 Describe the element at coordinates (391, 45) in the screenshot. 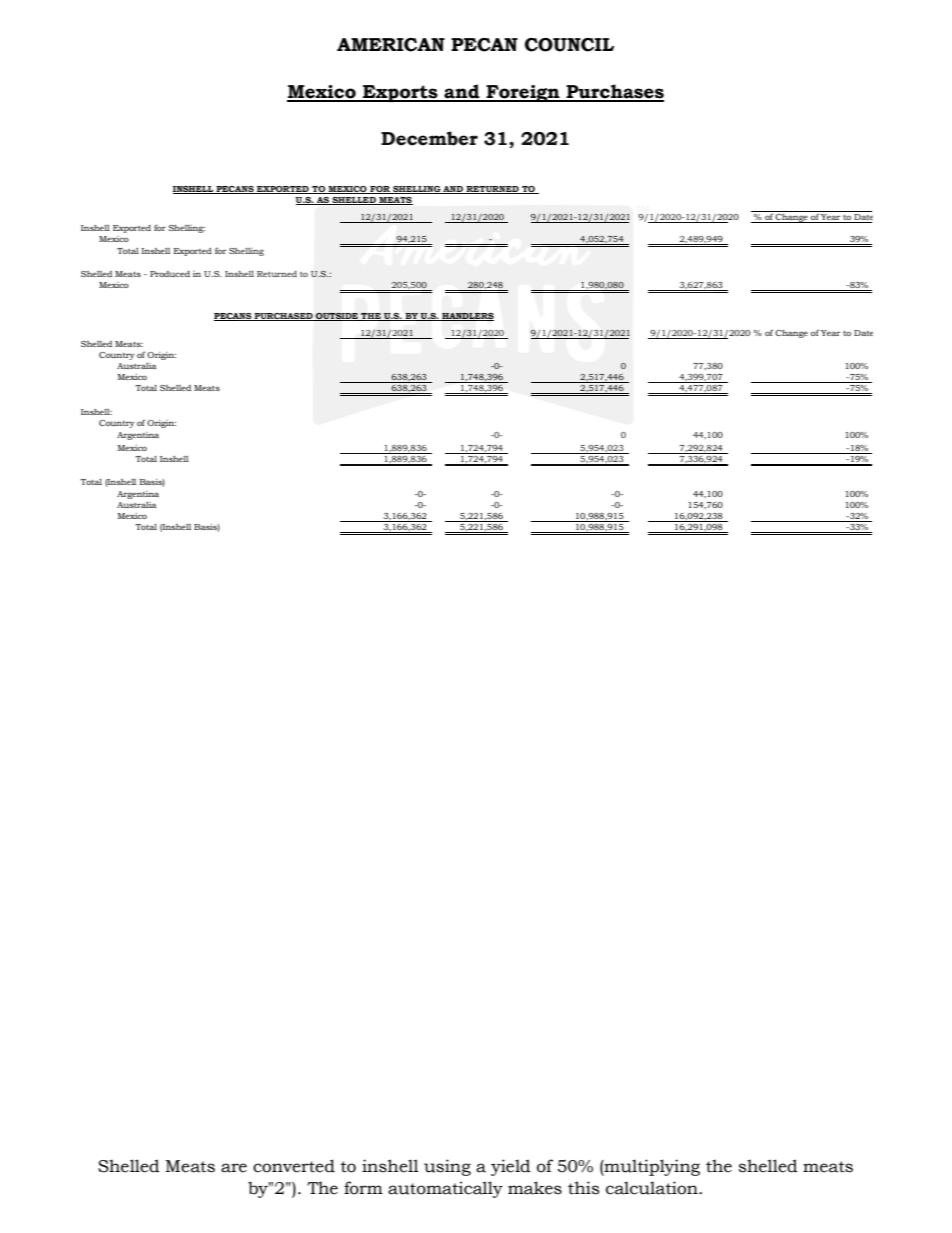

I see `AMERICAN` at that location.
